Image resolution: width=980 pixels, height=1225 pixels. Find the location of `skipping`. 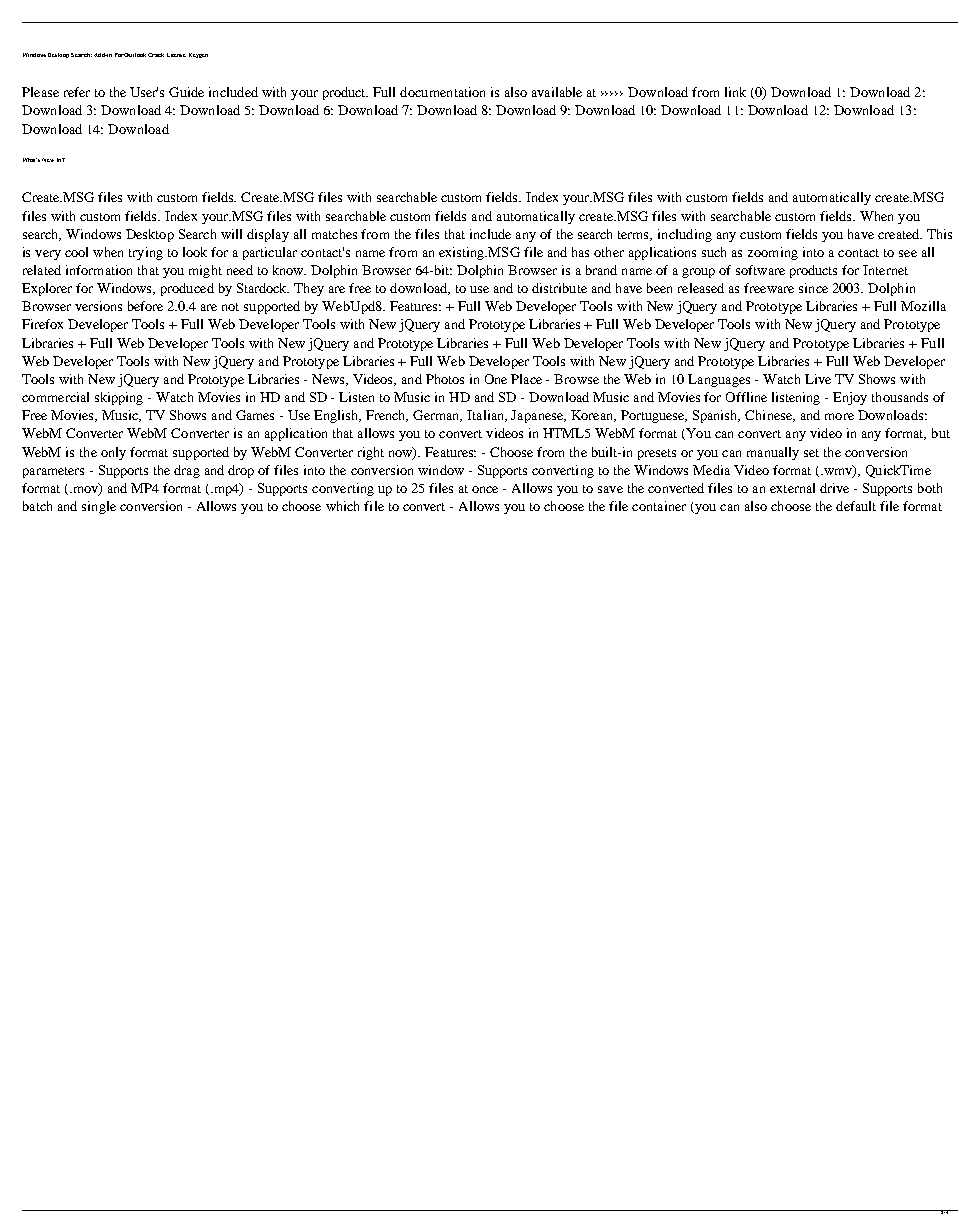

skipping is located at coordinates (119, 398).
